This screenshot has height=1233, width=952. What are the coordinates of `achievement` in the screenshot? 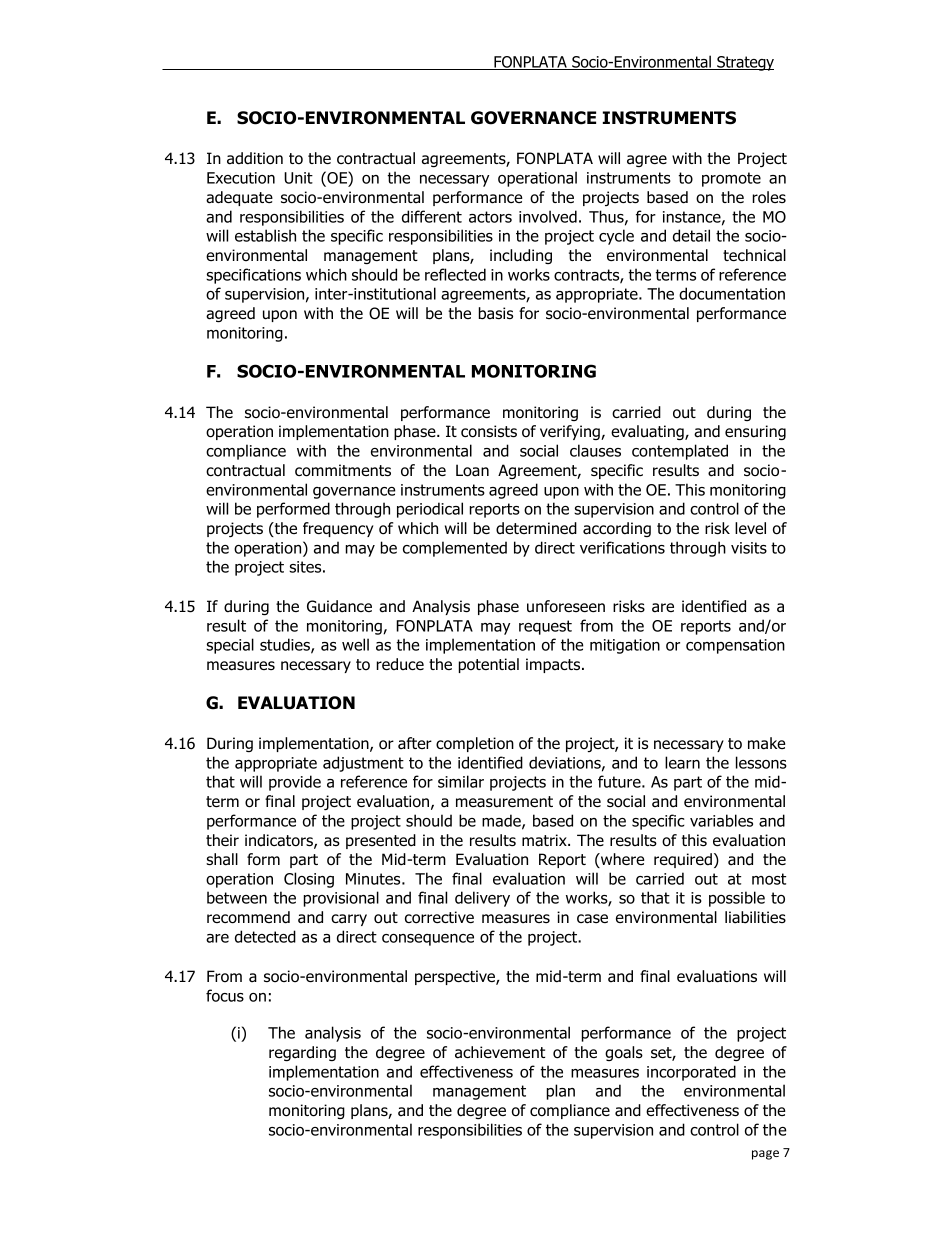 It's located at (500, 1052).
